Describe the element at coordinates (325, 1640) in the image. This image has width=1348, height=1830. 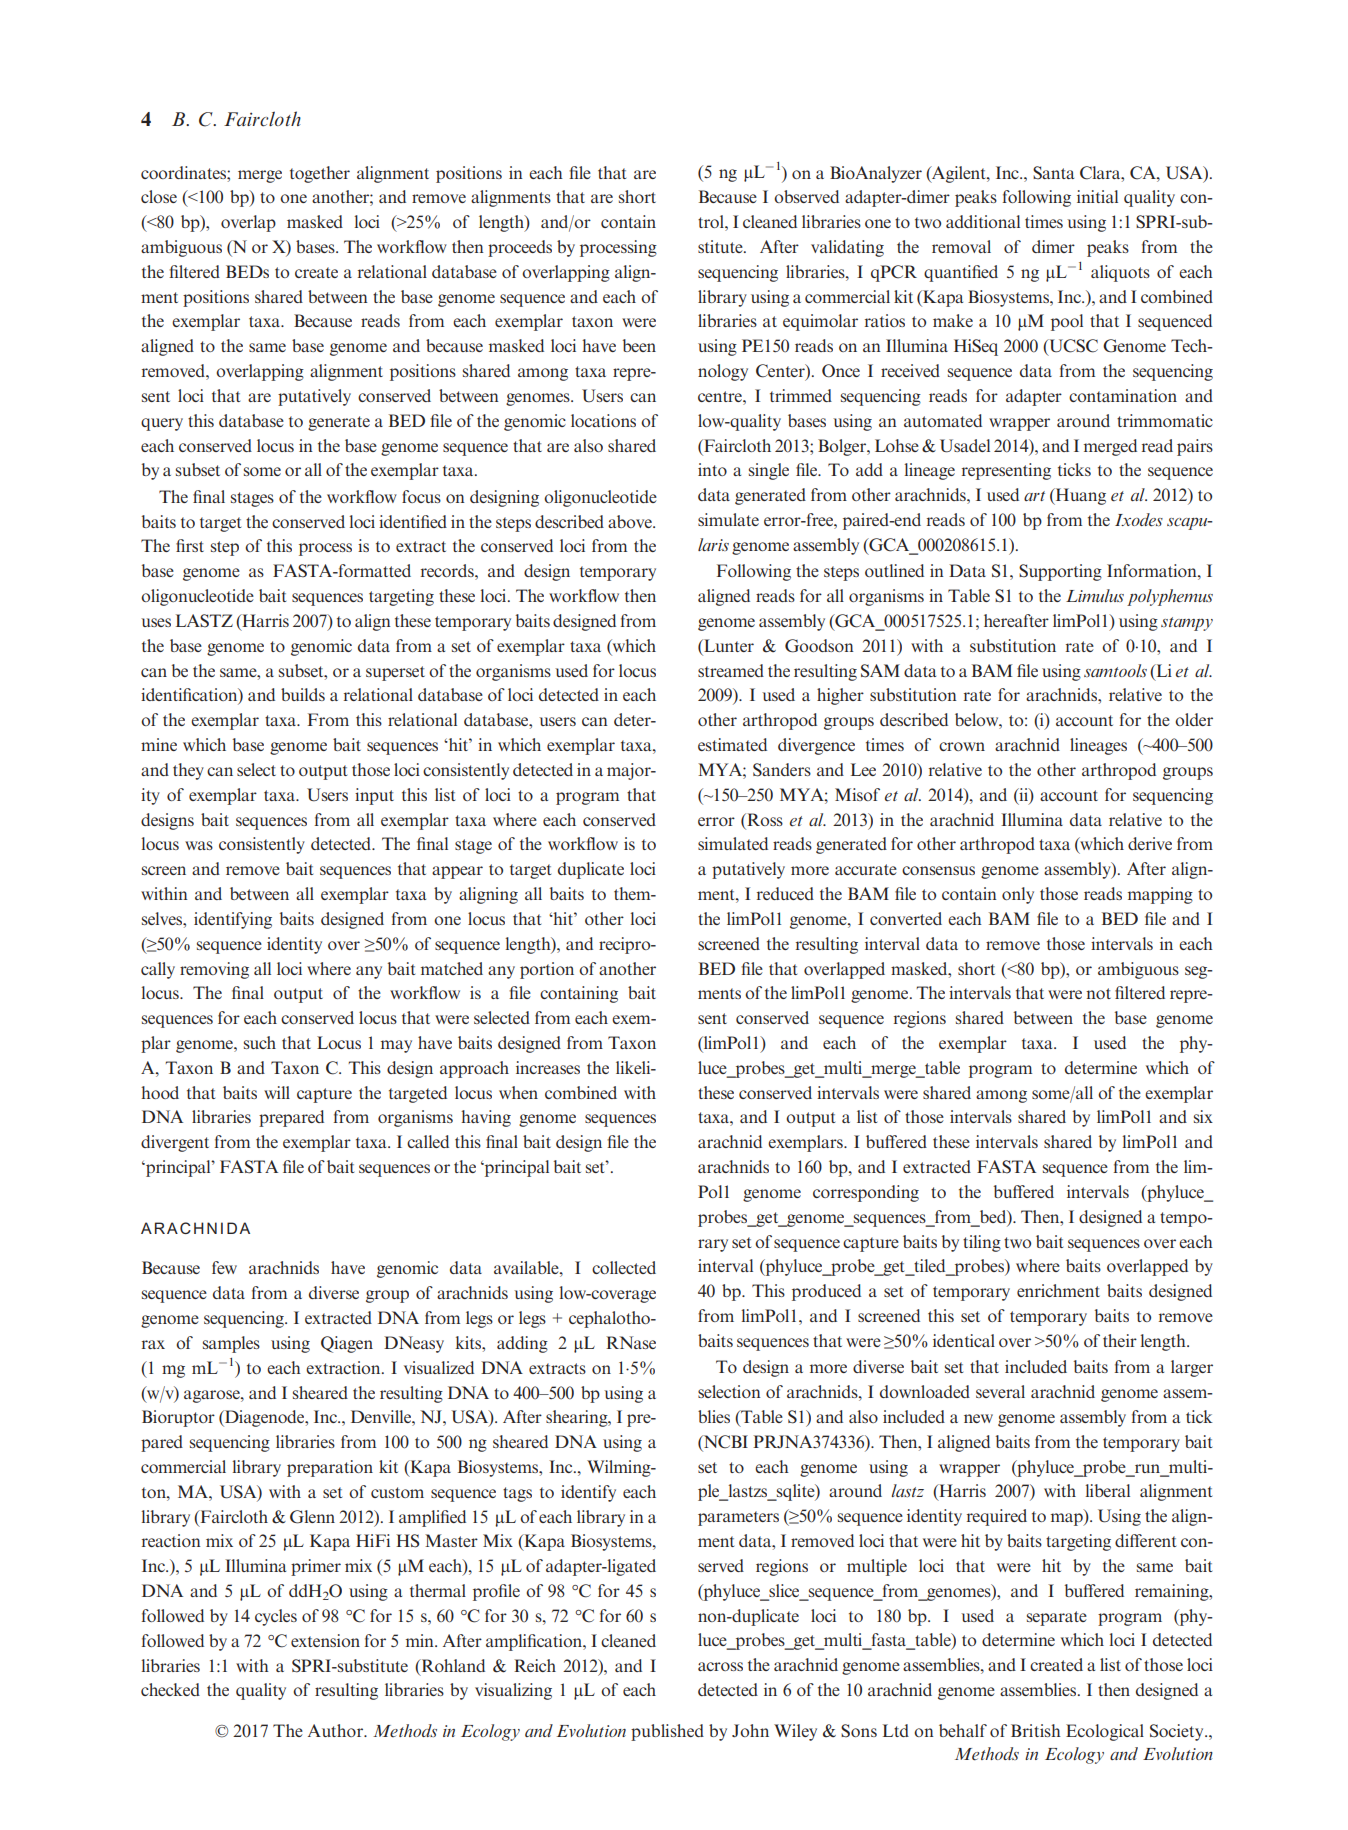
I see `extension` at that location.
